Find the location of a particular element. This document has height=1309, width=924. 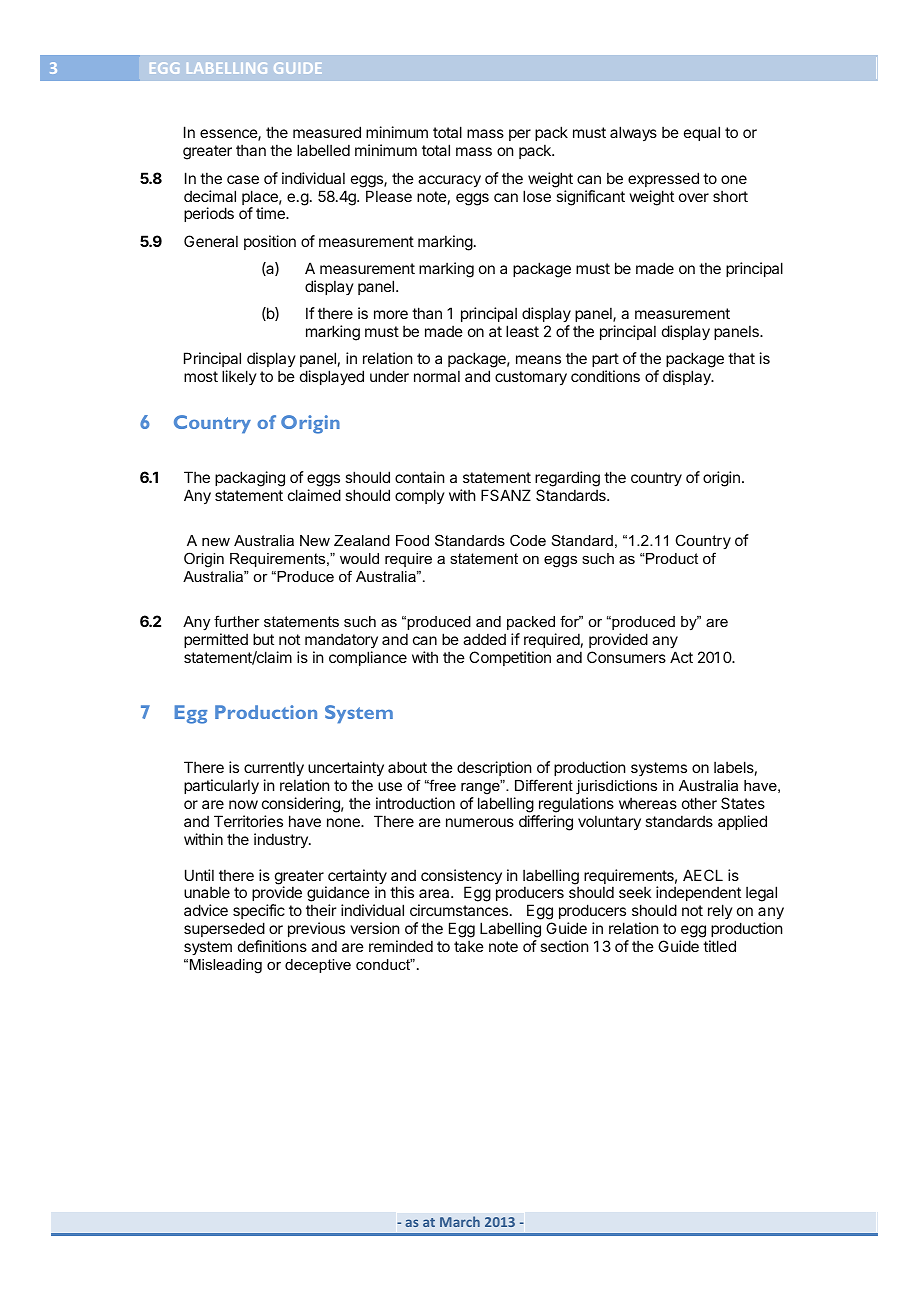

definitions is located at coordinates (272, 946).
